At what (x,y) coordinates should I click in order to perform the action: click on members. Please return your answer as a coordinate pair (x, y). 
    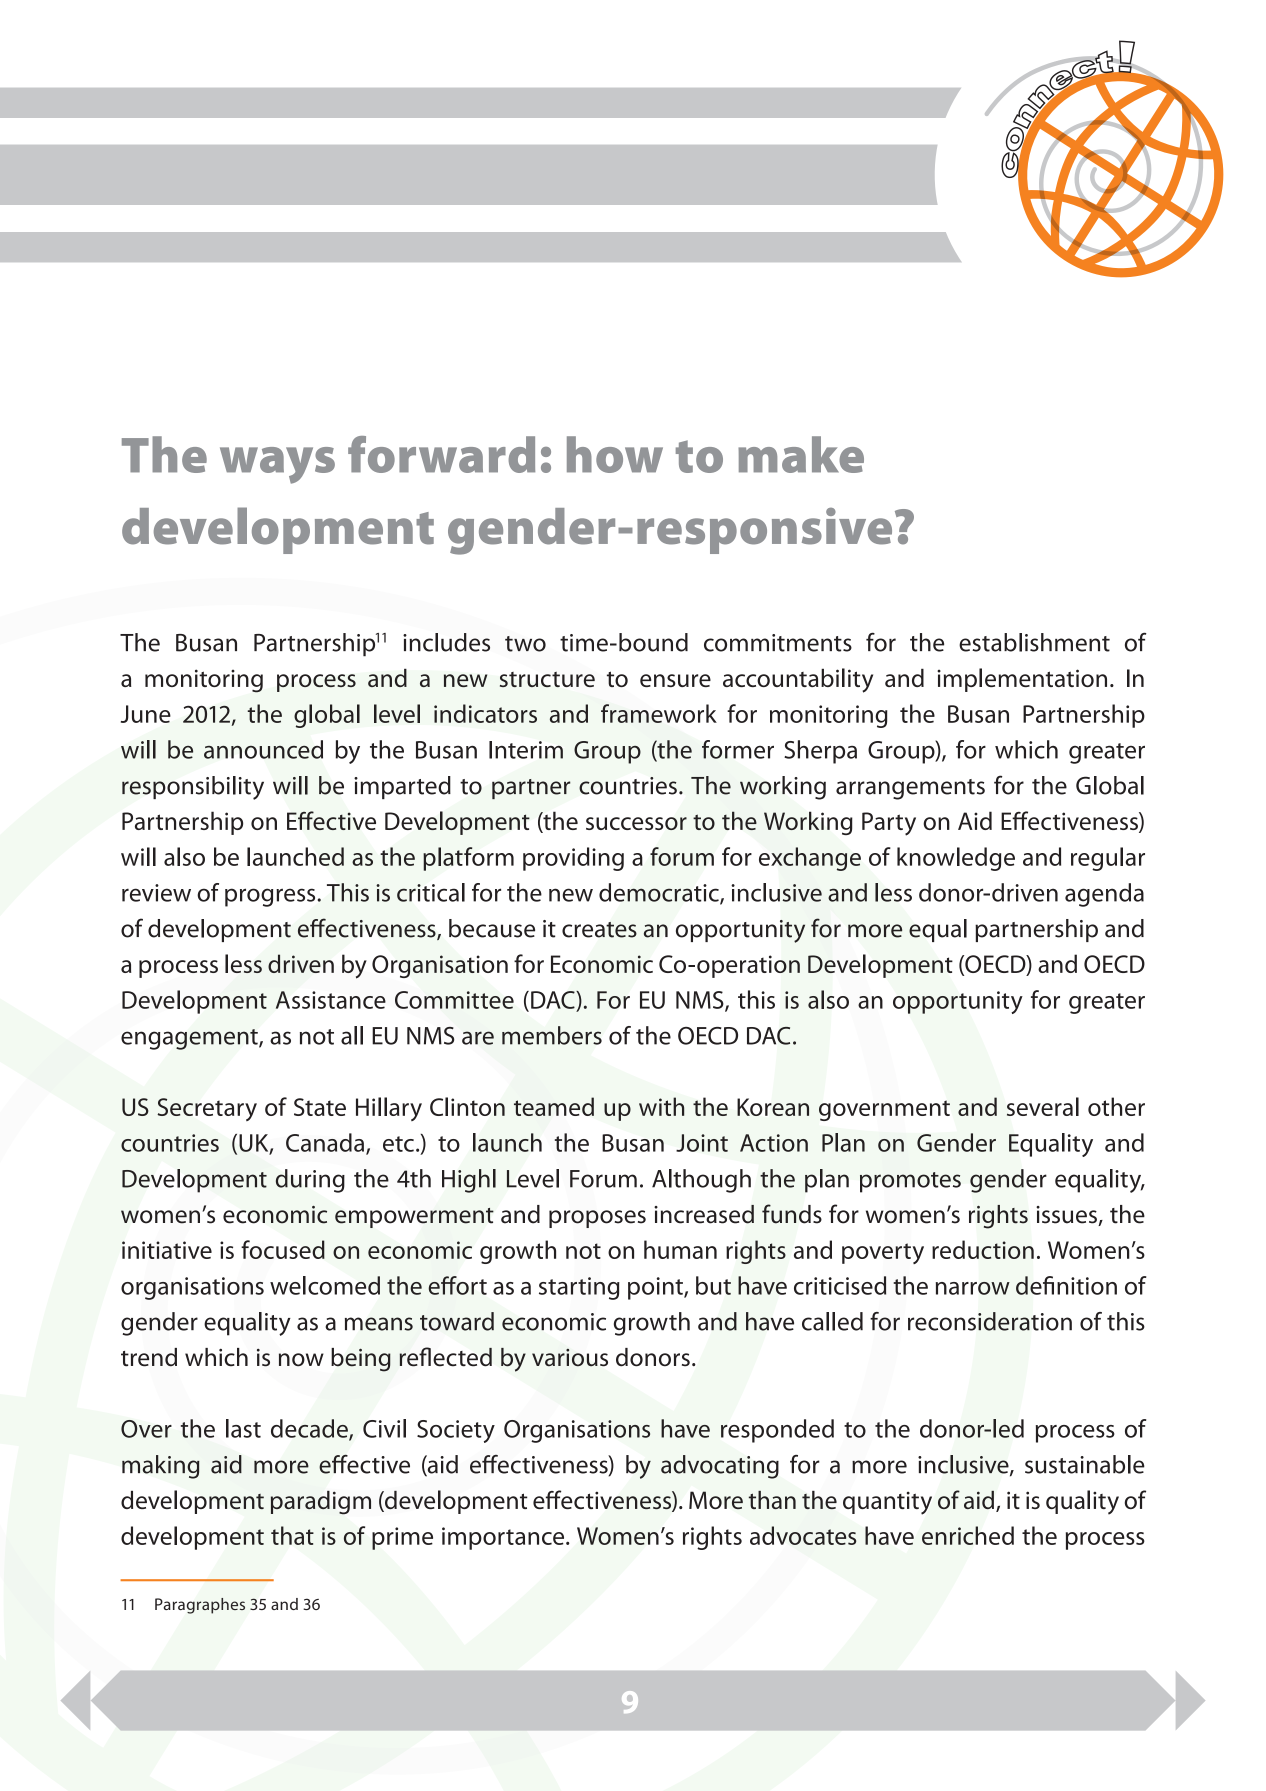
    Looking at the image, I should click on (552, 1035).
